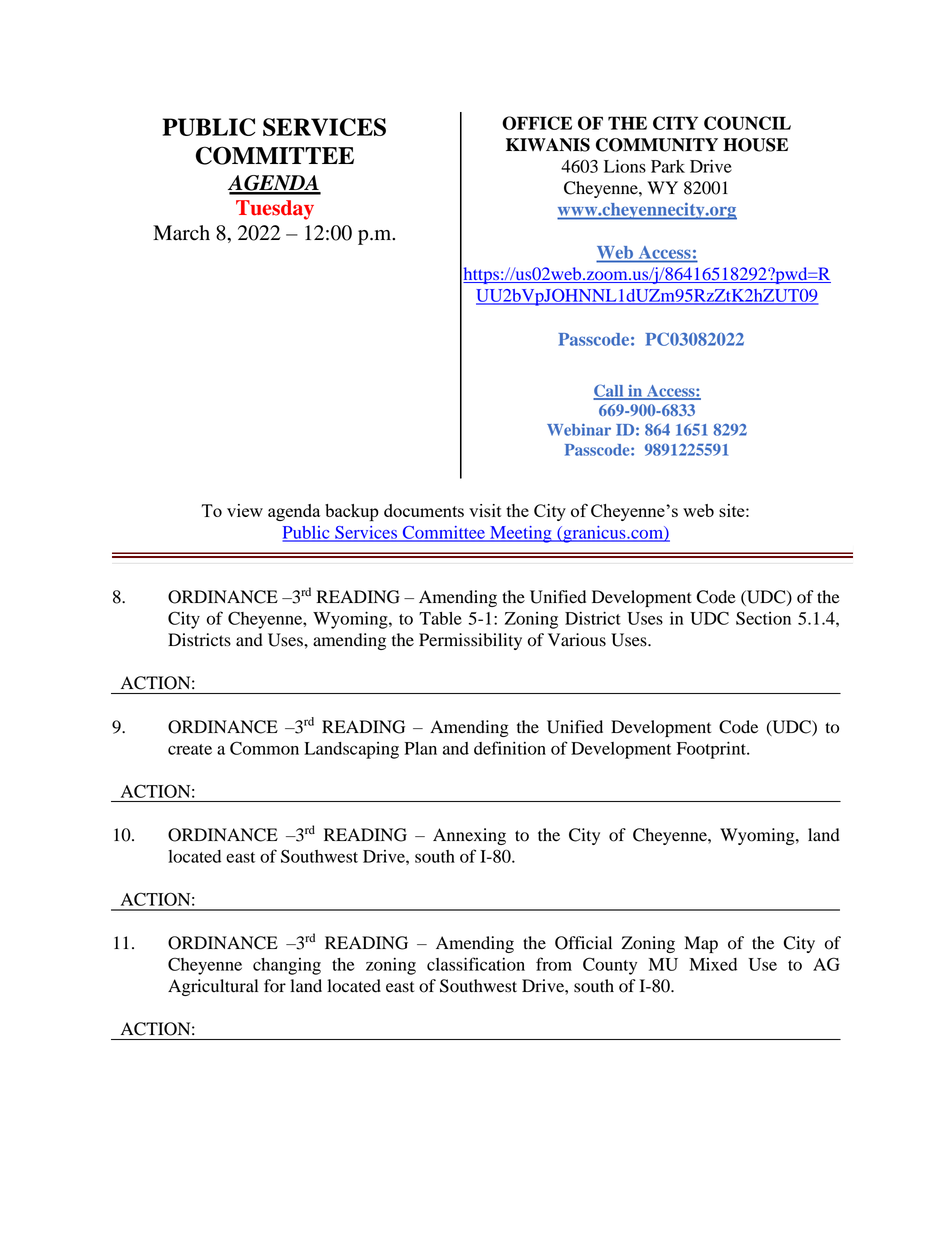  Describe the element at coordinates (476, 964) in the document. I see `classification` at that location.
